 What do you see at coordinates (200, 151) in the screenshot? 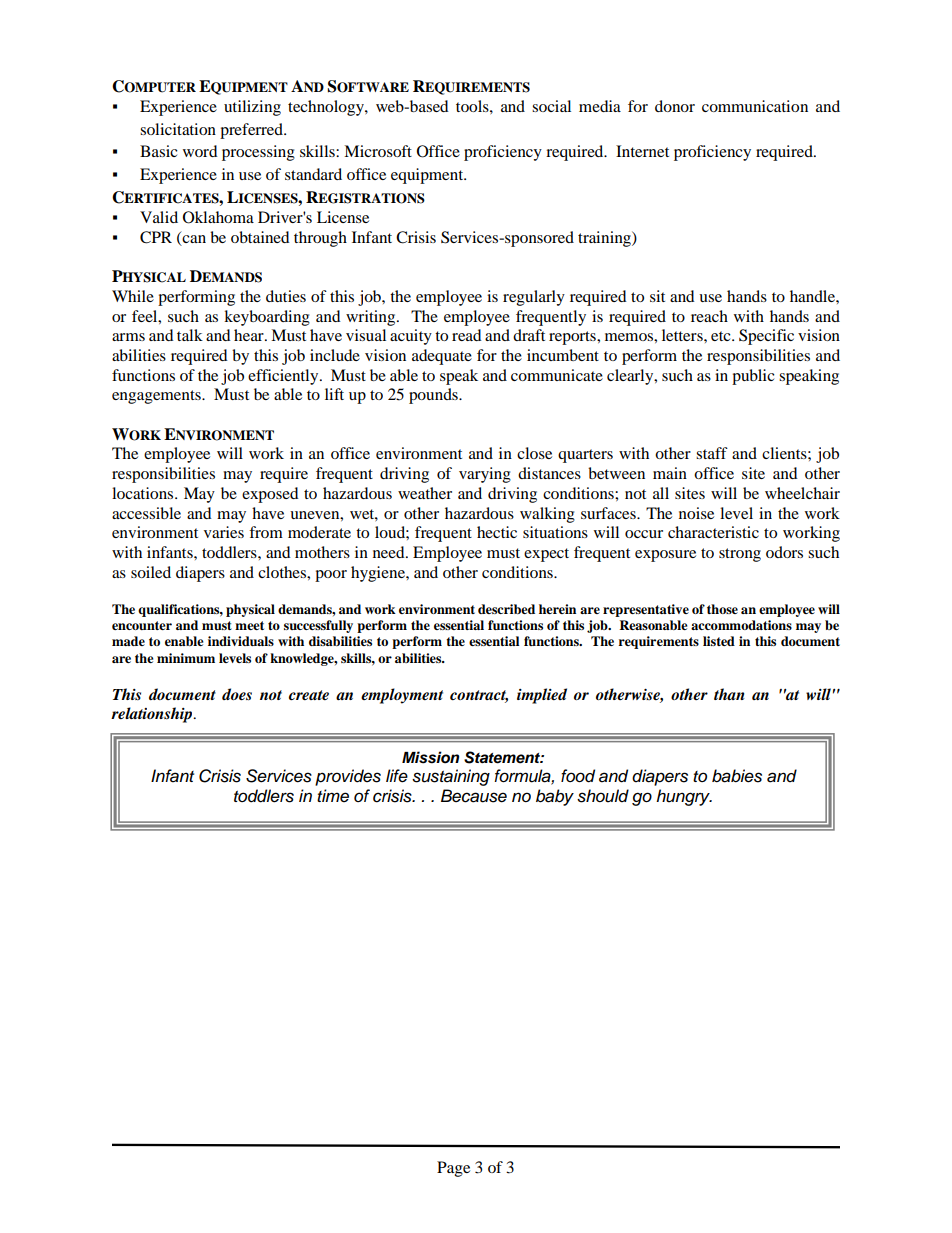
I see `word` at bounding box center [200, 151].
